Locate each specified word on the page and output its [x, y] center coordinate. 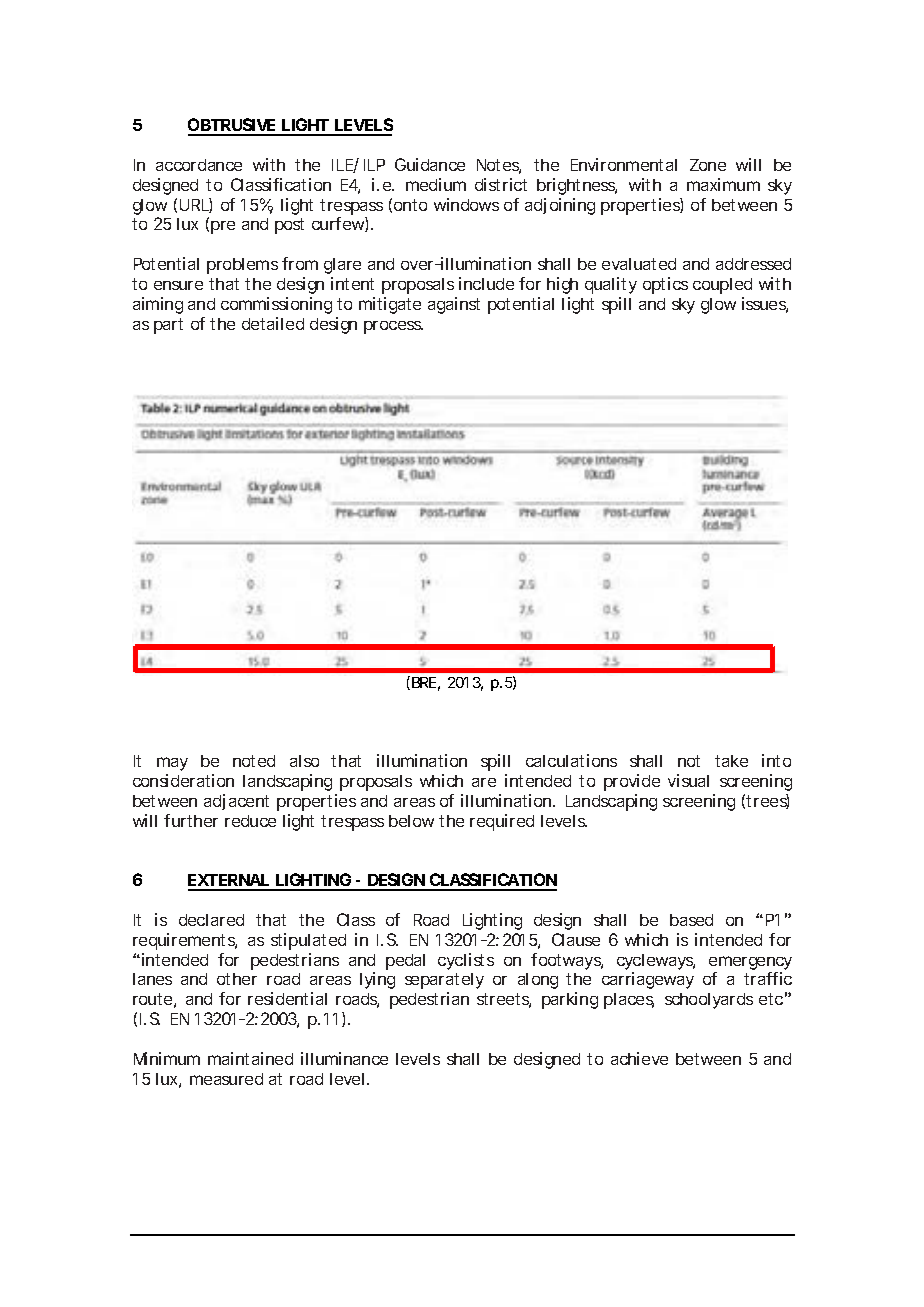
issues [765, 305]
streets [504, 1000]
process [393, 327]
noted [254, 761]
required [502, 822]
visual [688, 780]
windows [466, 204]
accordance [199, 165]
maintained [250, 1058]
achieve [639, 1058]
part [168, 326]
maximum [723, 184]
